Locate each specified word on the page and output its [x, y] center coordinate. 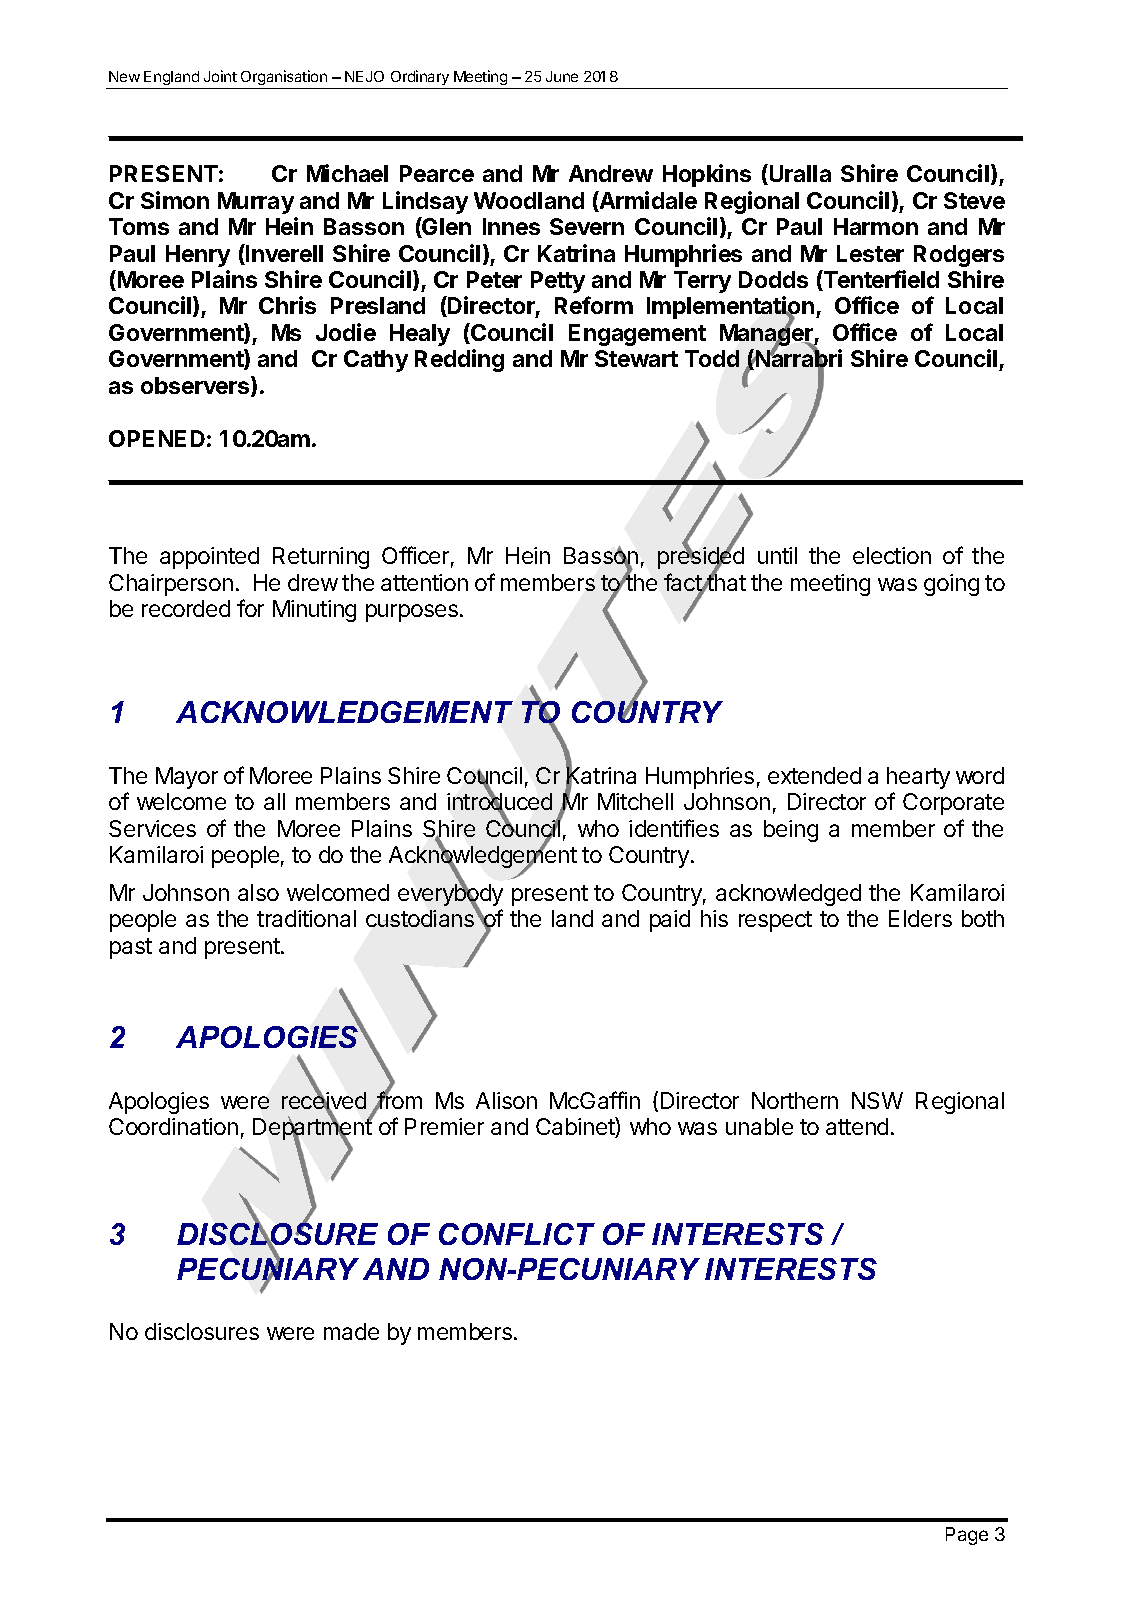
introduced [499, 802]
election [892, 555]
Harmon [876, 226]
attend [857, 1126]
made [351, 1331]
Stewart [636, 358]
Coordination [173, 1126]
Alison [506, 1100]
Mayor [187, 778]
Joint [220, 76]
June [562, 76]
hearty [918, 778]
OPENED [157, 438]
